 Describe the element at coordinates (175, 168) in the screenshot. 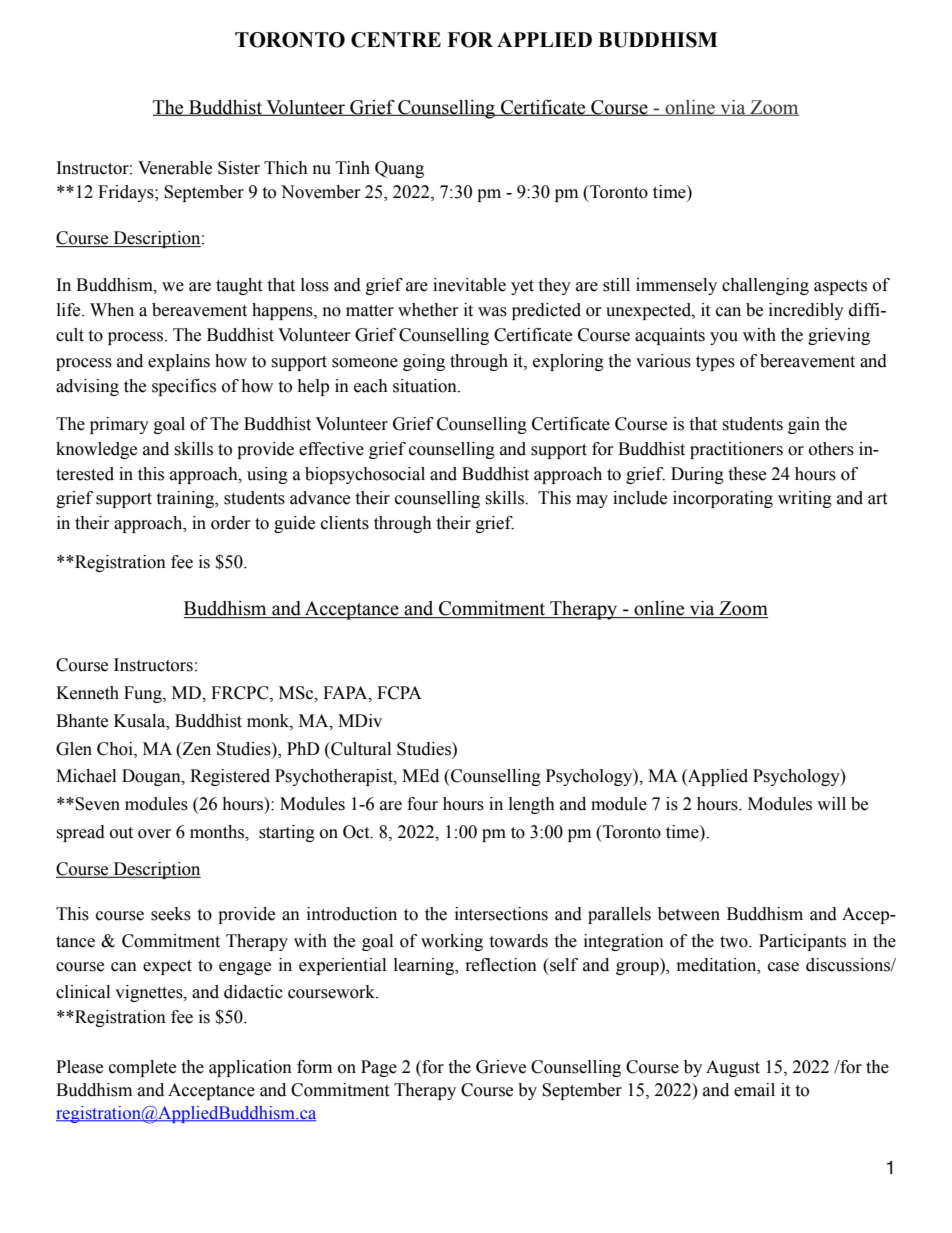

I see `Venerable` at that location.
